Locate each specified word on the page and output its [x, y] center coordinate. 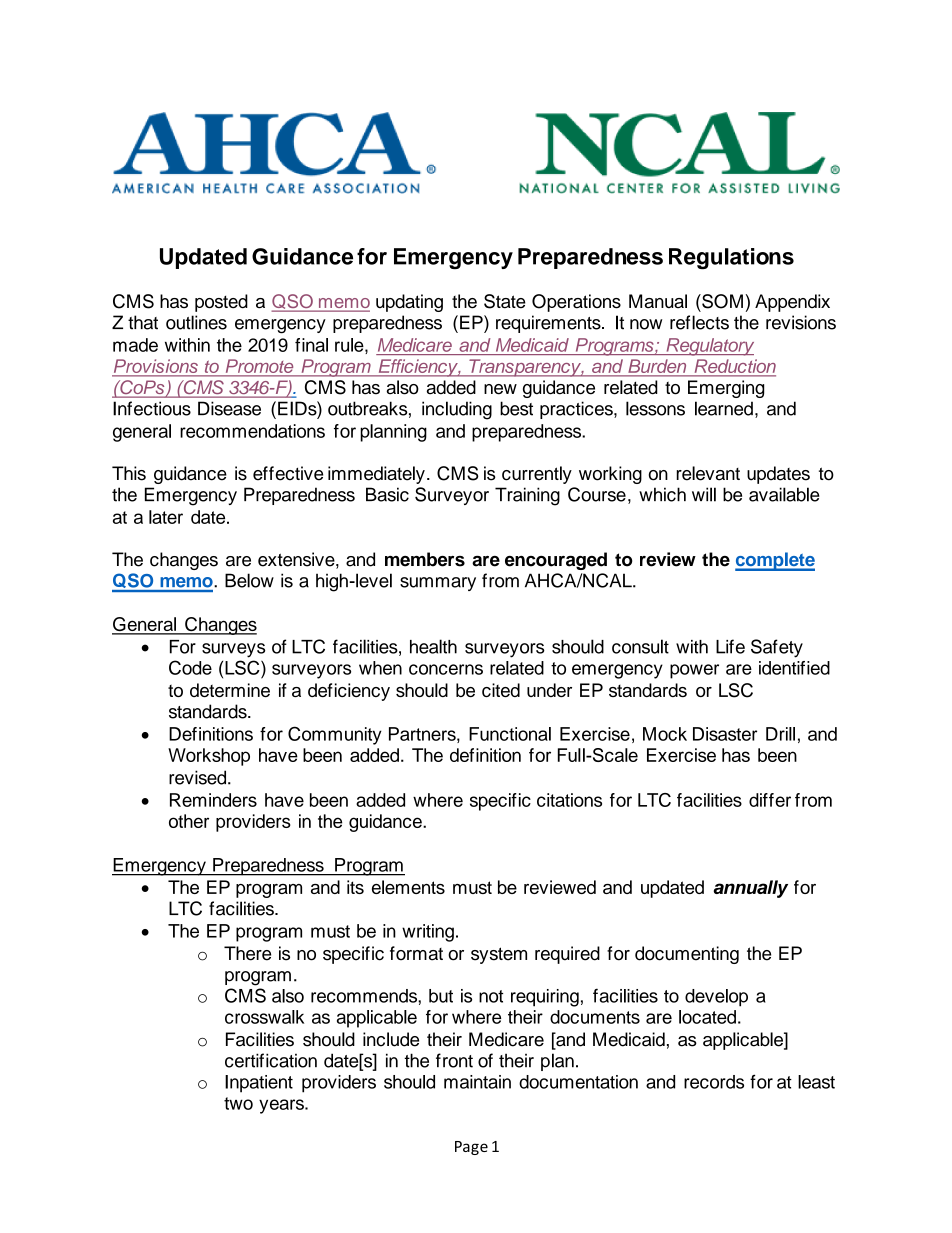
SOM [721, 301]
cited [501, 690]
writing [428, 933]
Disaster [725, 734]
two [238, 1103]
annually [750, 889]
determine [230, 690]
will [704, 494]
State [505, 301]
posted [221, 303]
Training [527, 496]
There [247, 953]
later [166, 517]
